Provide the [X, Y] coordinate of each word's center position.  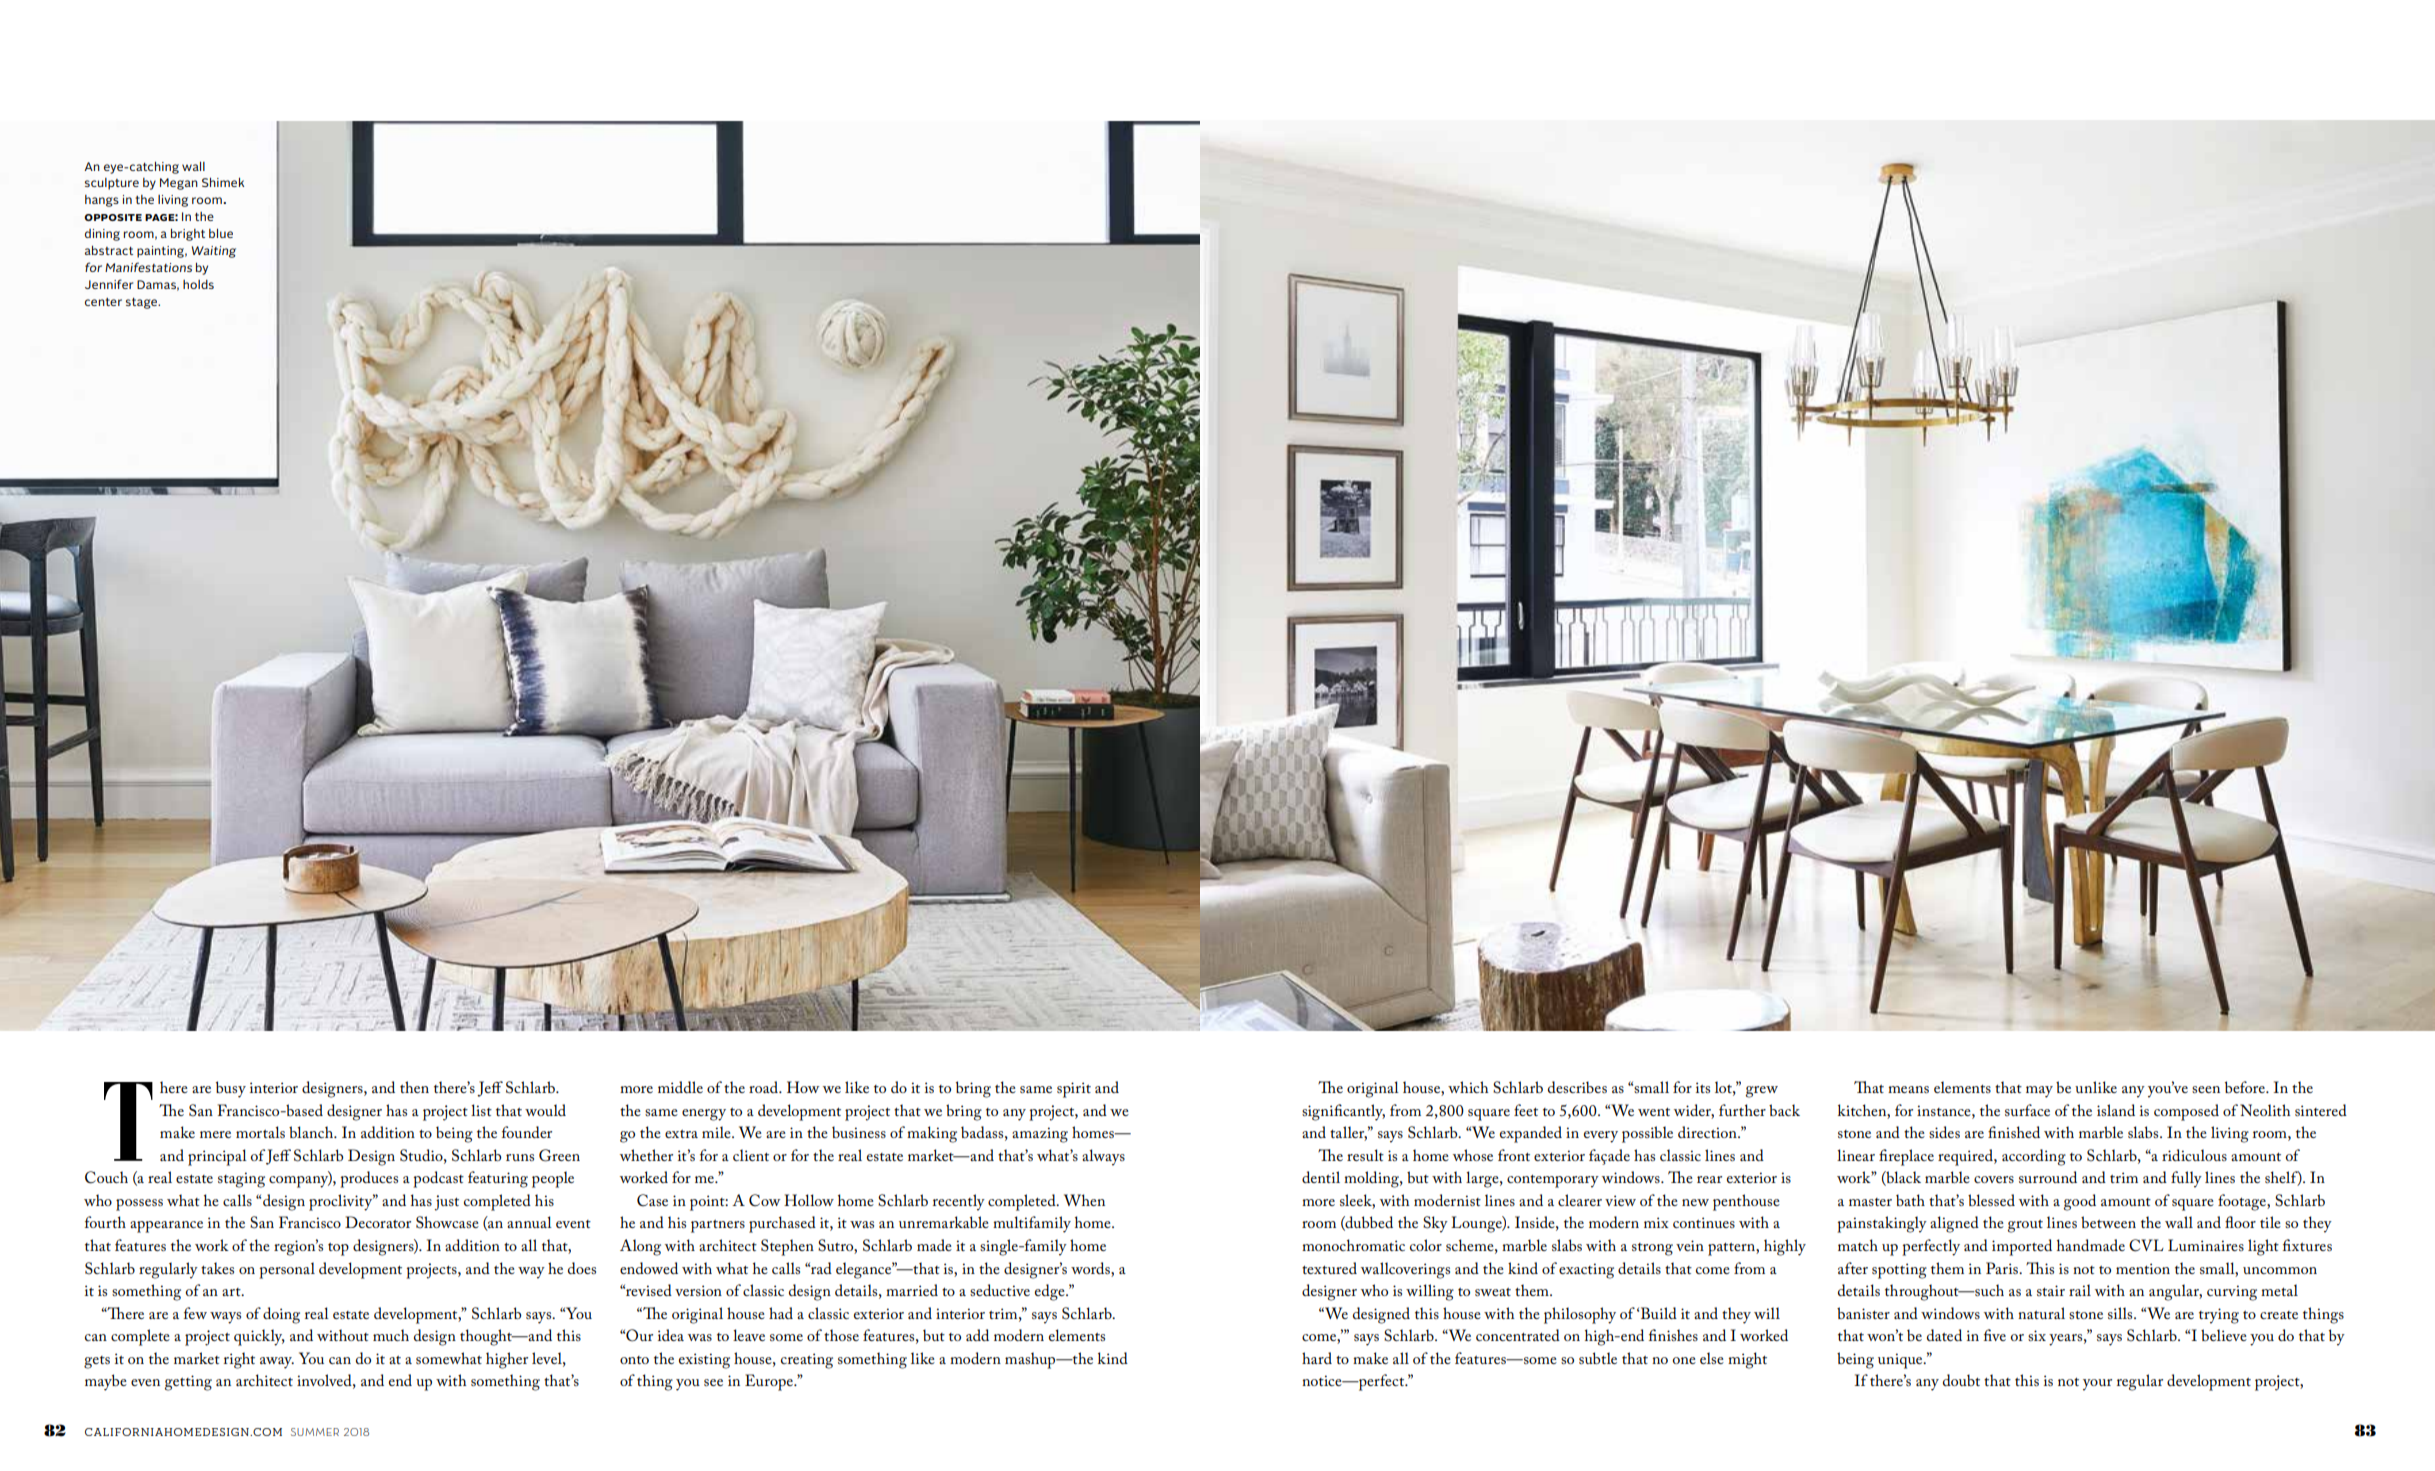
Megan [179, 184]
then [414, 1087]
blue [221, 233]
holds [198, 284]
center [103, 302]
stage [143, 303]
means [1908, 1089]
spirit [1074, 1090]
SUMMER [315, 1432]
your [2097, 1385]
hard [1317, 1358]
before [2246, 1087]
